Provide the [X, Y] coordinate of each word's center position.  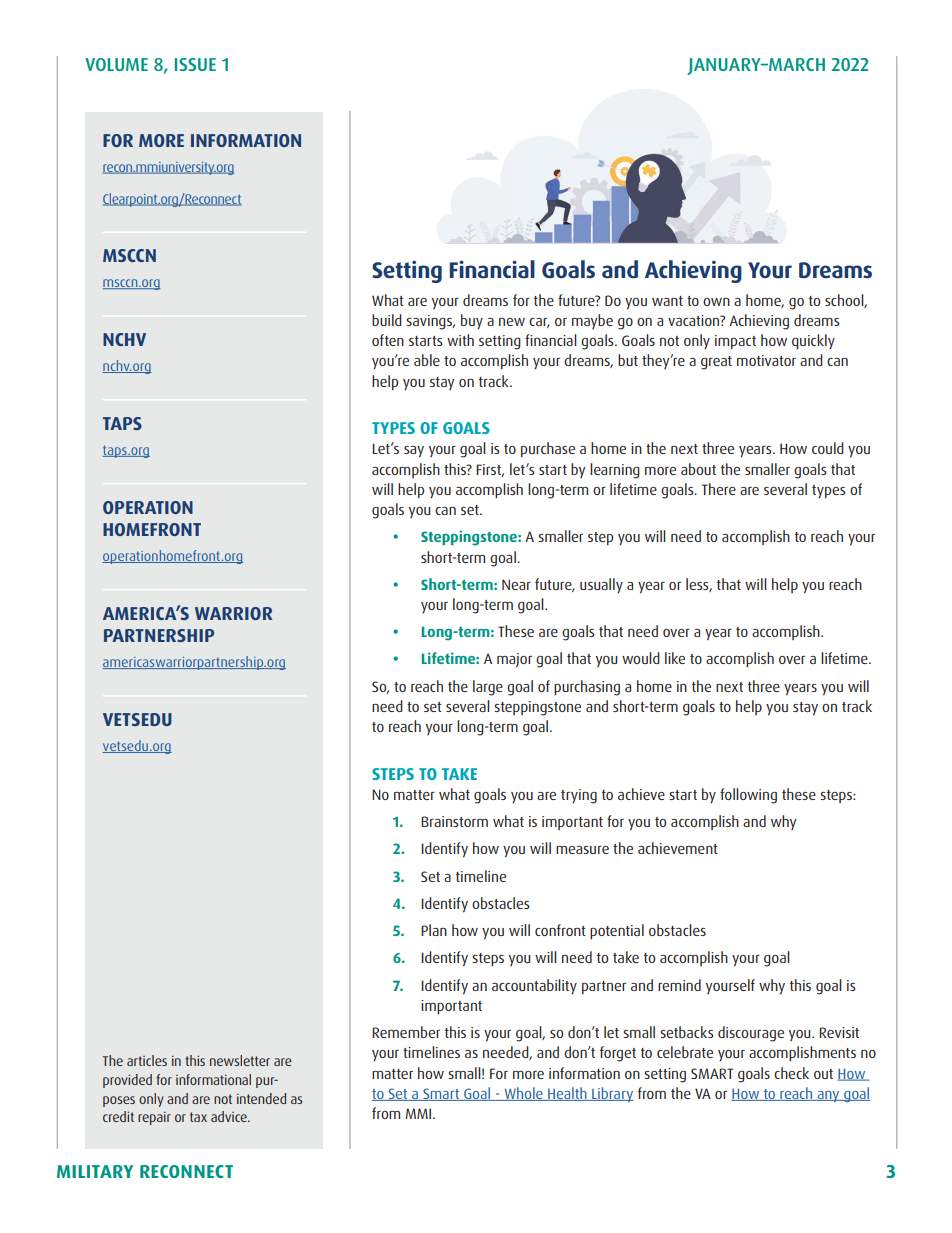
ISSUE [195, 64]
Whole [523, 1094]
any [828, 1096]
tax [198, 1117]
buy [472, 321]
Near [516, 584]
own [716, 302]
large [488, 688]
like [675, 658]
